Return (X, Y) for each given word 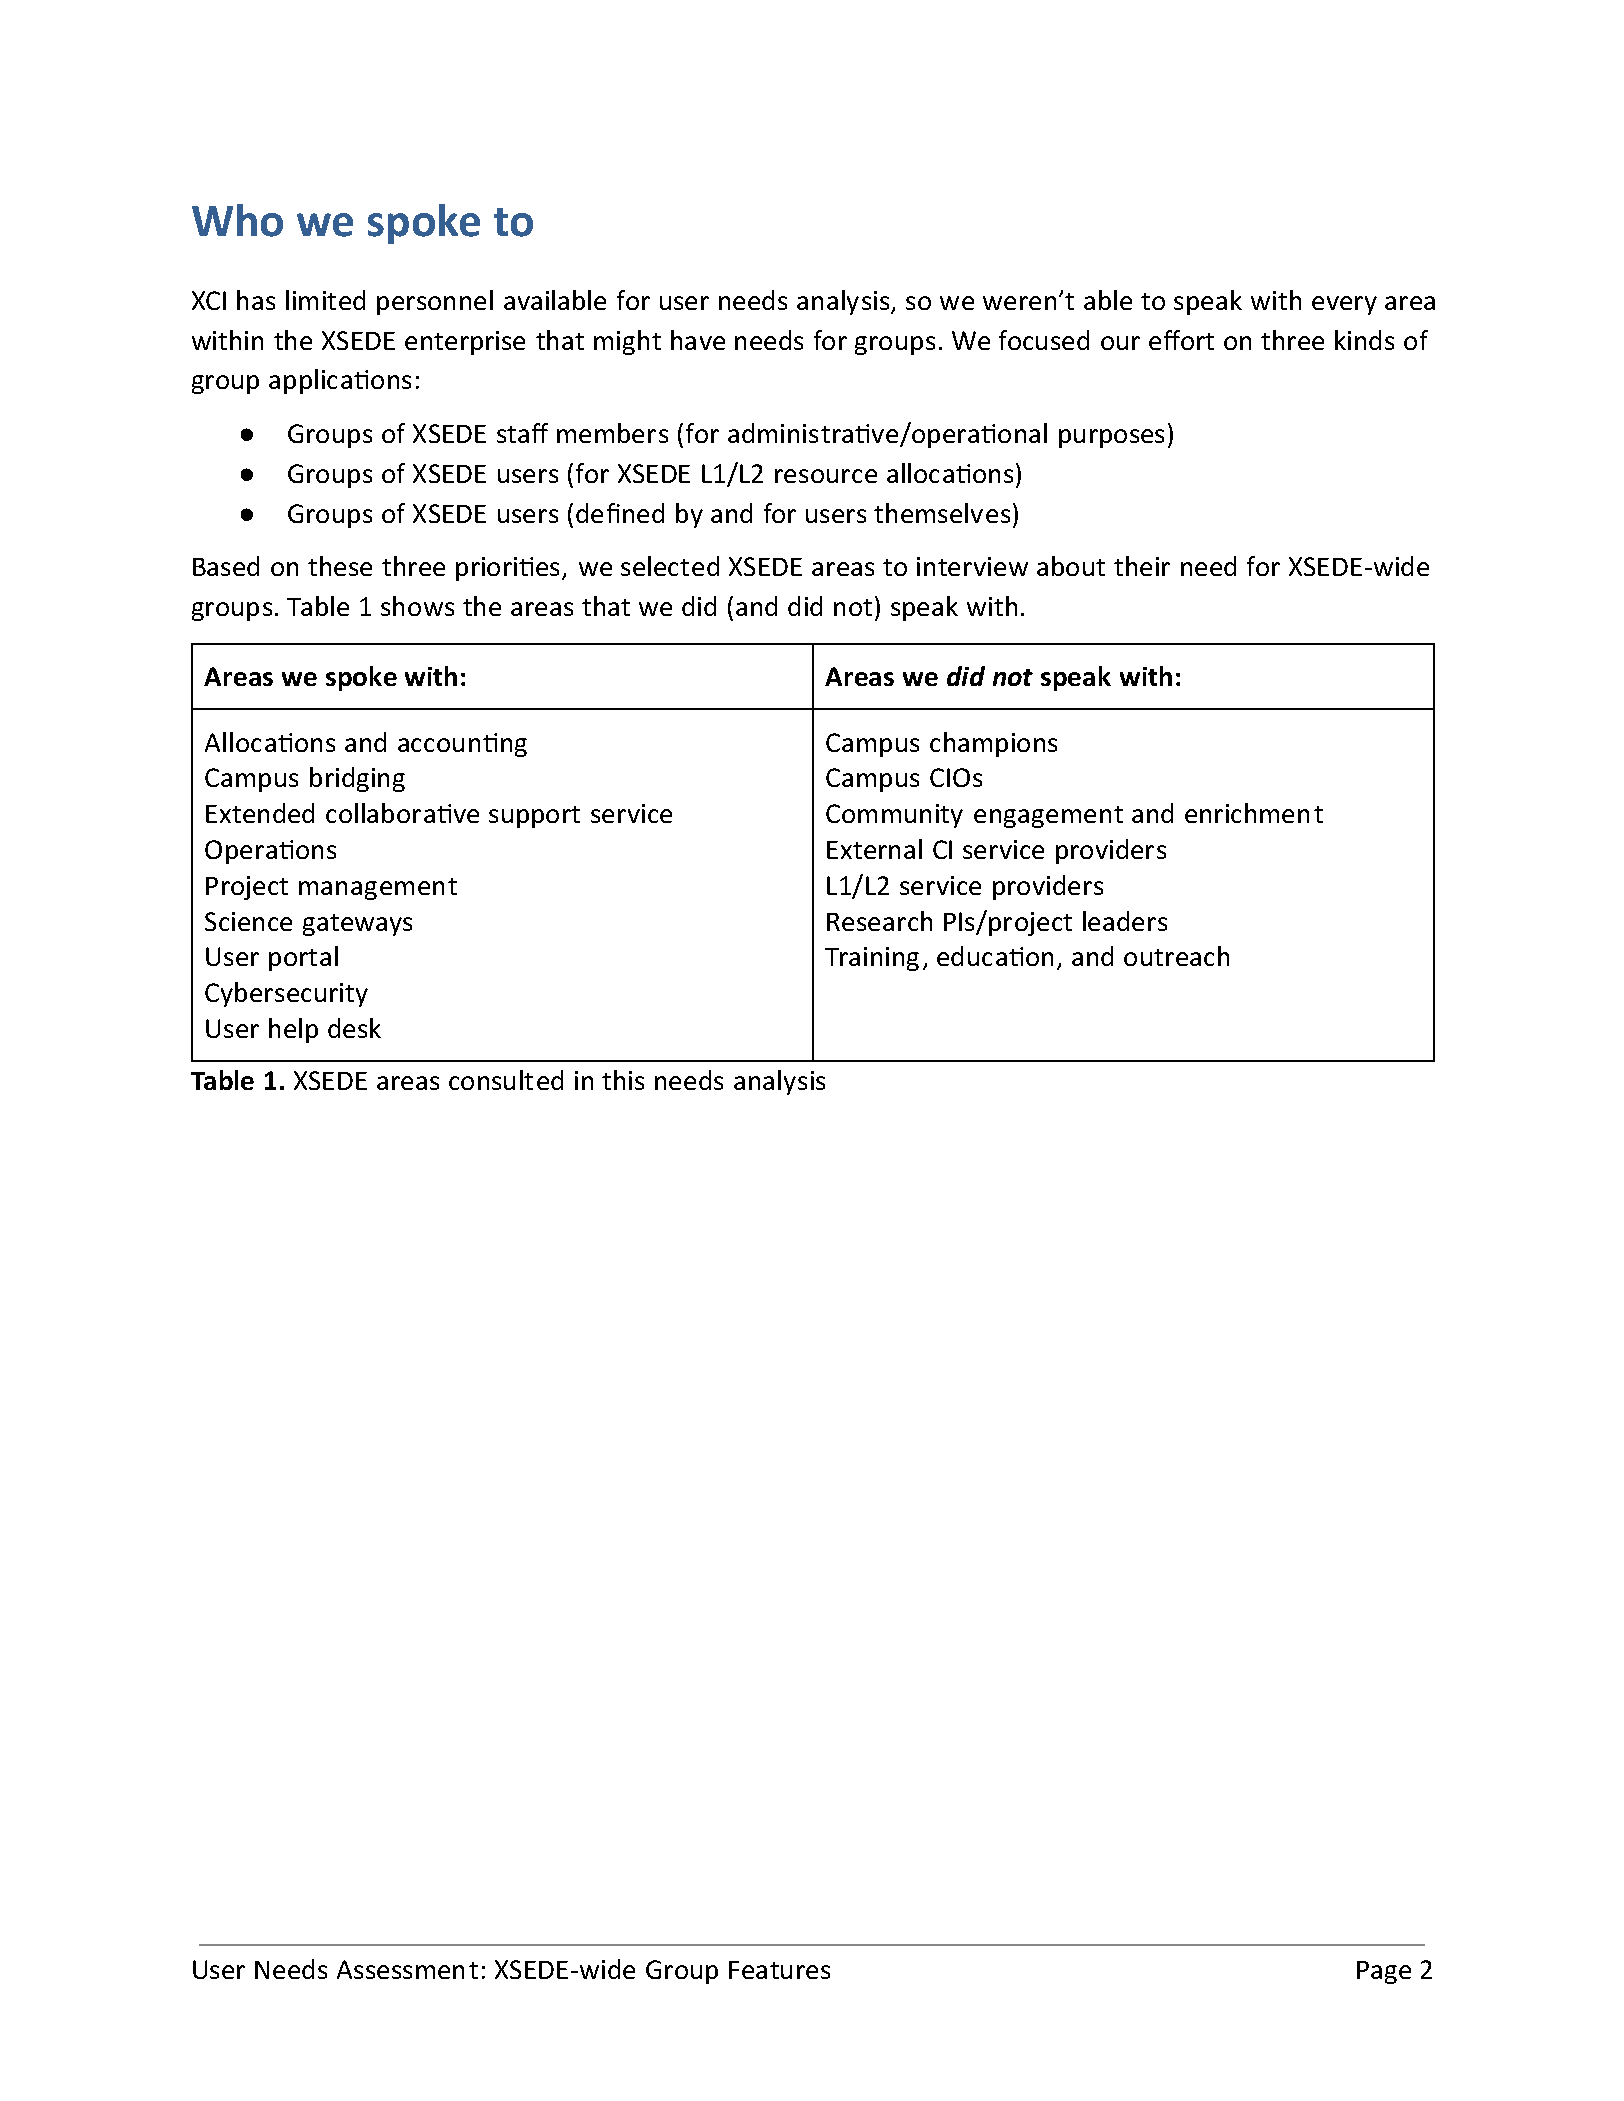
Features (779, 1970)
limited (325, 300)
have (698, 340)
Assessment (407, 1969)
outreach (1176, 956)
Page (1384, 1972)
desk (354, 1028)
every (1344, 305)
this (623, 1080)
